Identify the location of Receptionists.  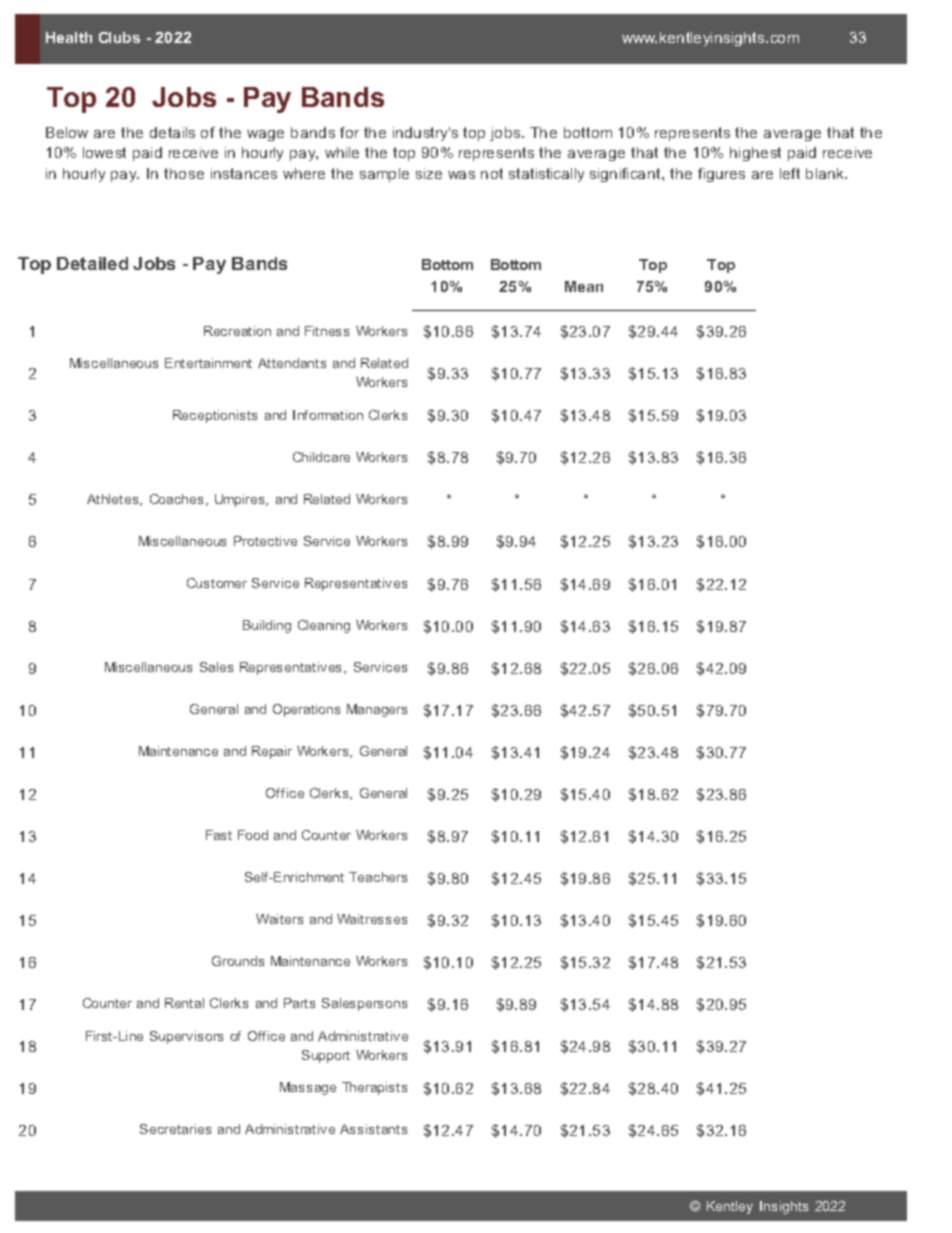
(215, 416).
